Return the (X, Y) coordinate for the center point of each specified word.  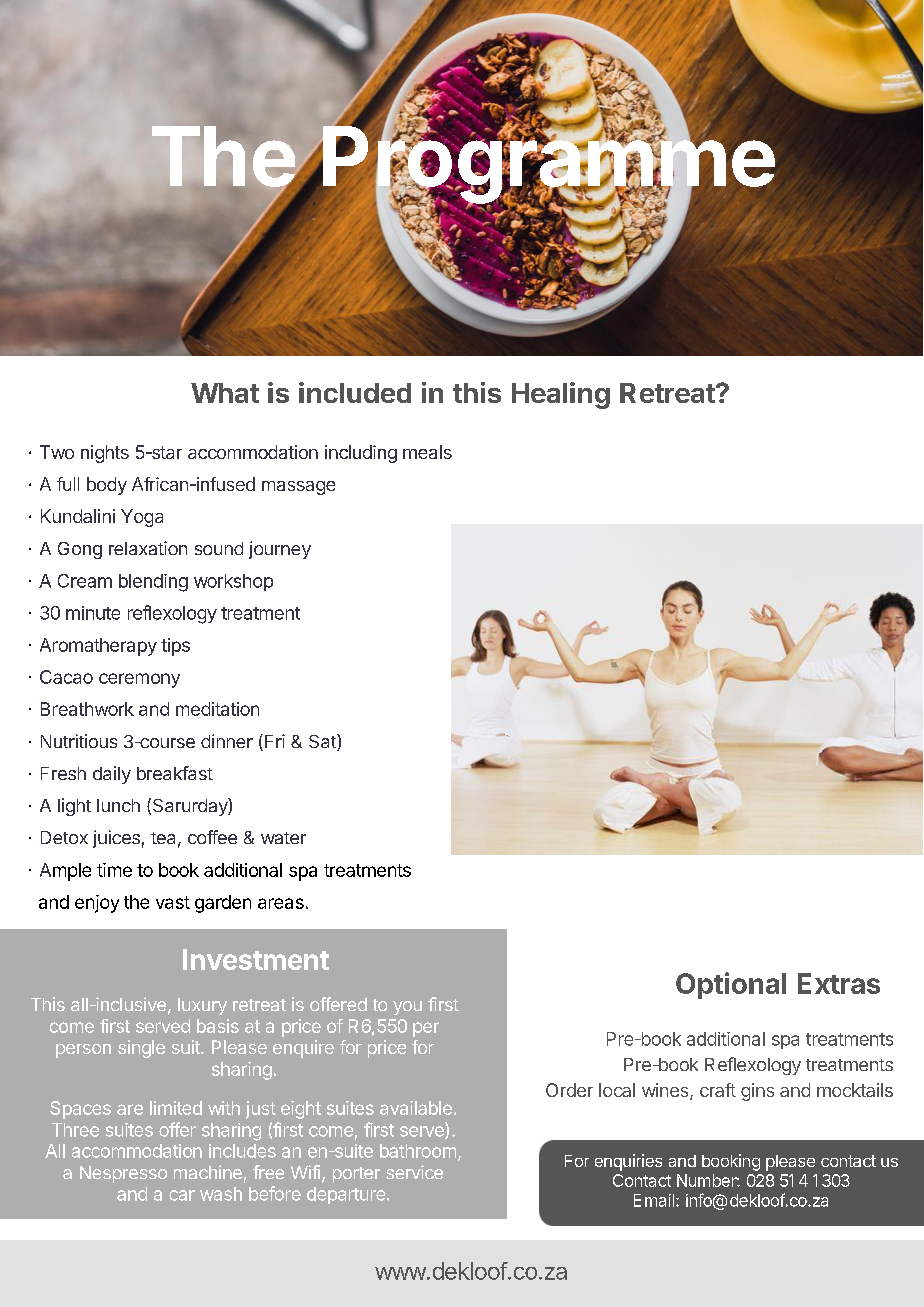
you (407, 1008)
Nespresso (123, 1174)
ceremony (139, 680)
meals (427, 452)
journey (280, 550)
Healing (561, 395)
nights (105, 454)
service (414, 1172)
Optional (731, 985)
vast (173, 902)
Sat (323, 742)
